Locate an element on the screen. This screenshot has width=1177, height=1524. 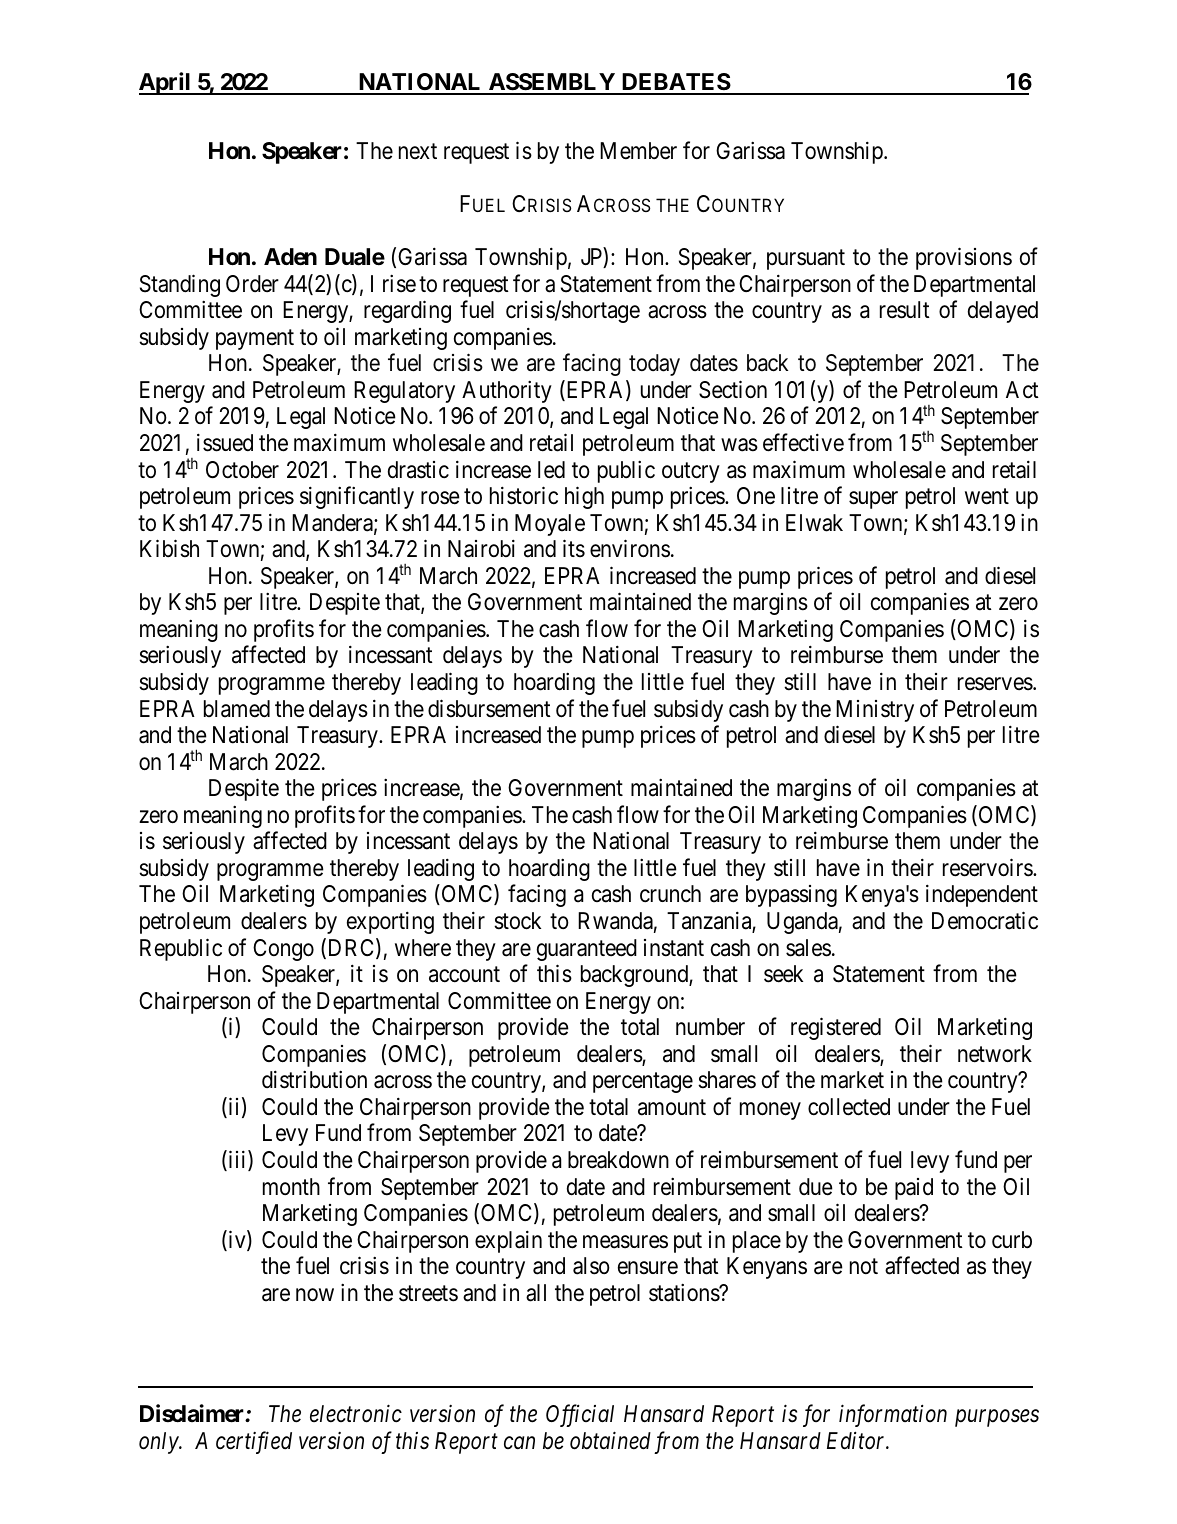
paid is located at coordinates (914, 1189).
